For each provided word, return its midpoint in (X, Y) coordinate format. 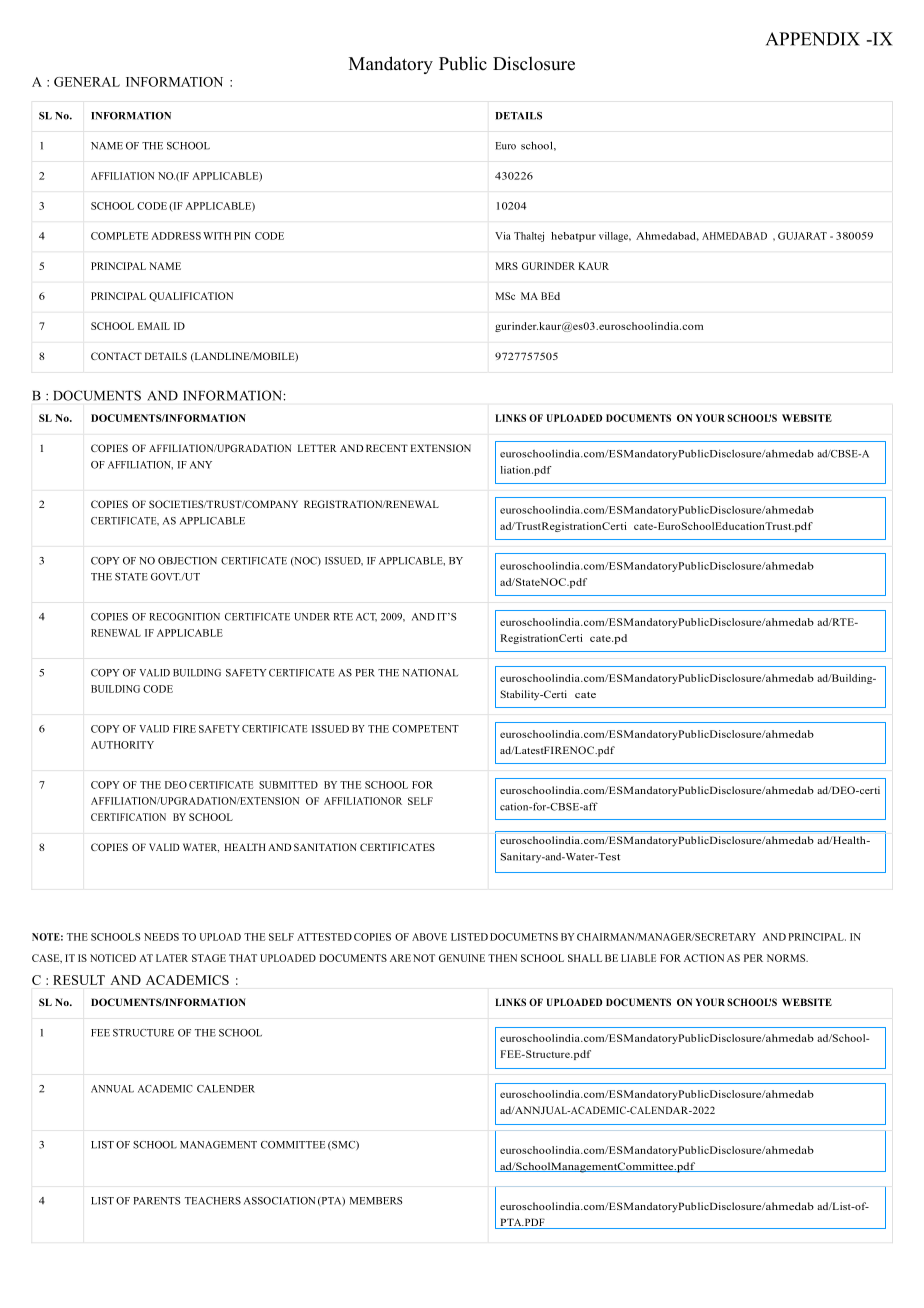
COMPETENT (425, 729)
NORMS (787, 958)
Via (502, 236)
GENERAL (87, 82)
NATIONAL (430, 673)
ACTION (704, 958)
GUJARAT (802, 236)
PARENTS (157, 1201)
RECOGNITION (184, 617)
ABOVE (429, 937)
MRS (506, 266)
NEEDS (161, 937)
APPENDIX (813, 39)
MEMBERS (376, 1201)
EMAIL (154, 326)
